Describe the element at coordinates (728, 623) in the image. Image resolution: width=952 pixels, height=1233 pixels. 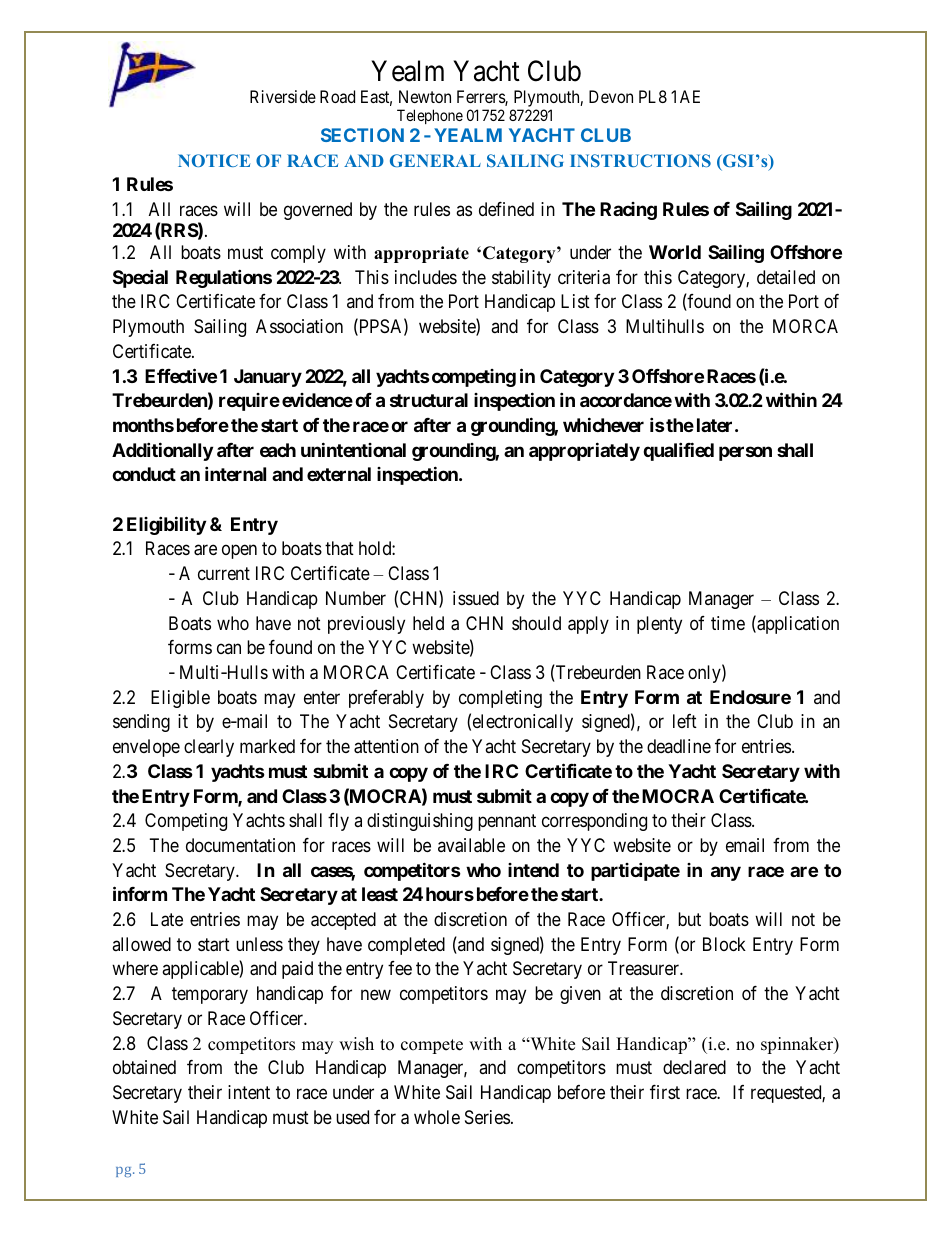
I see `time` at that location.
